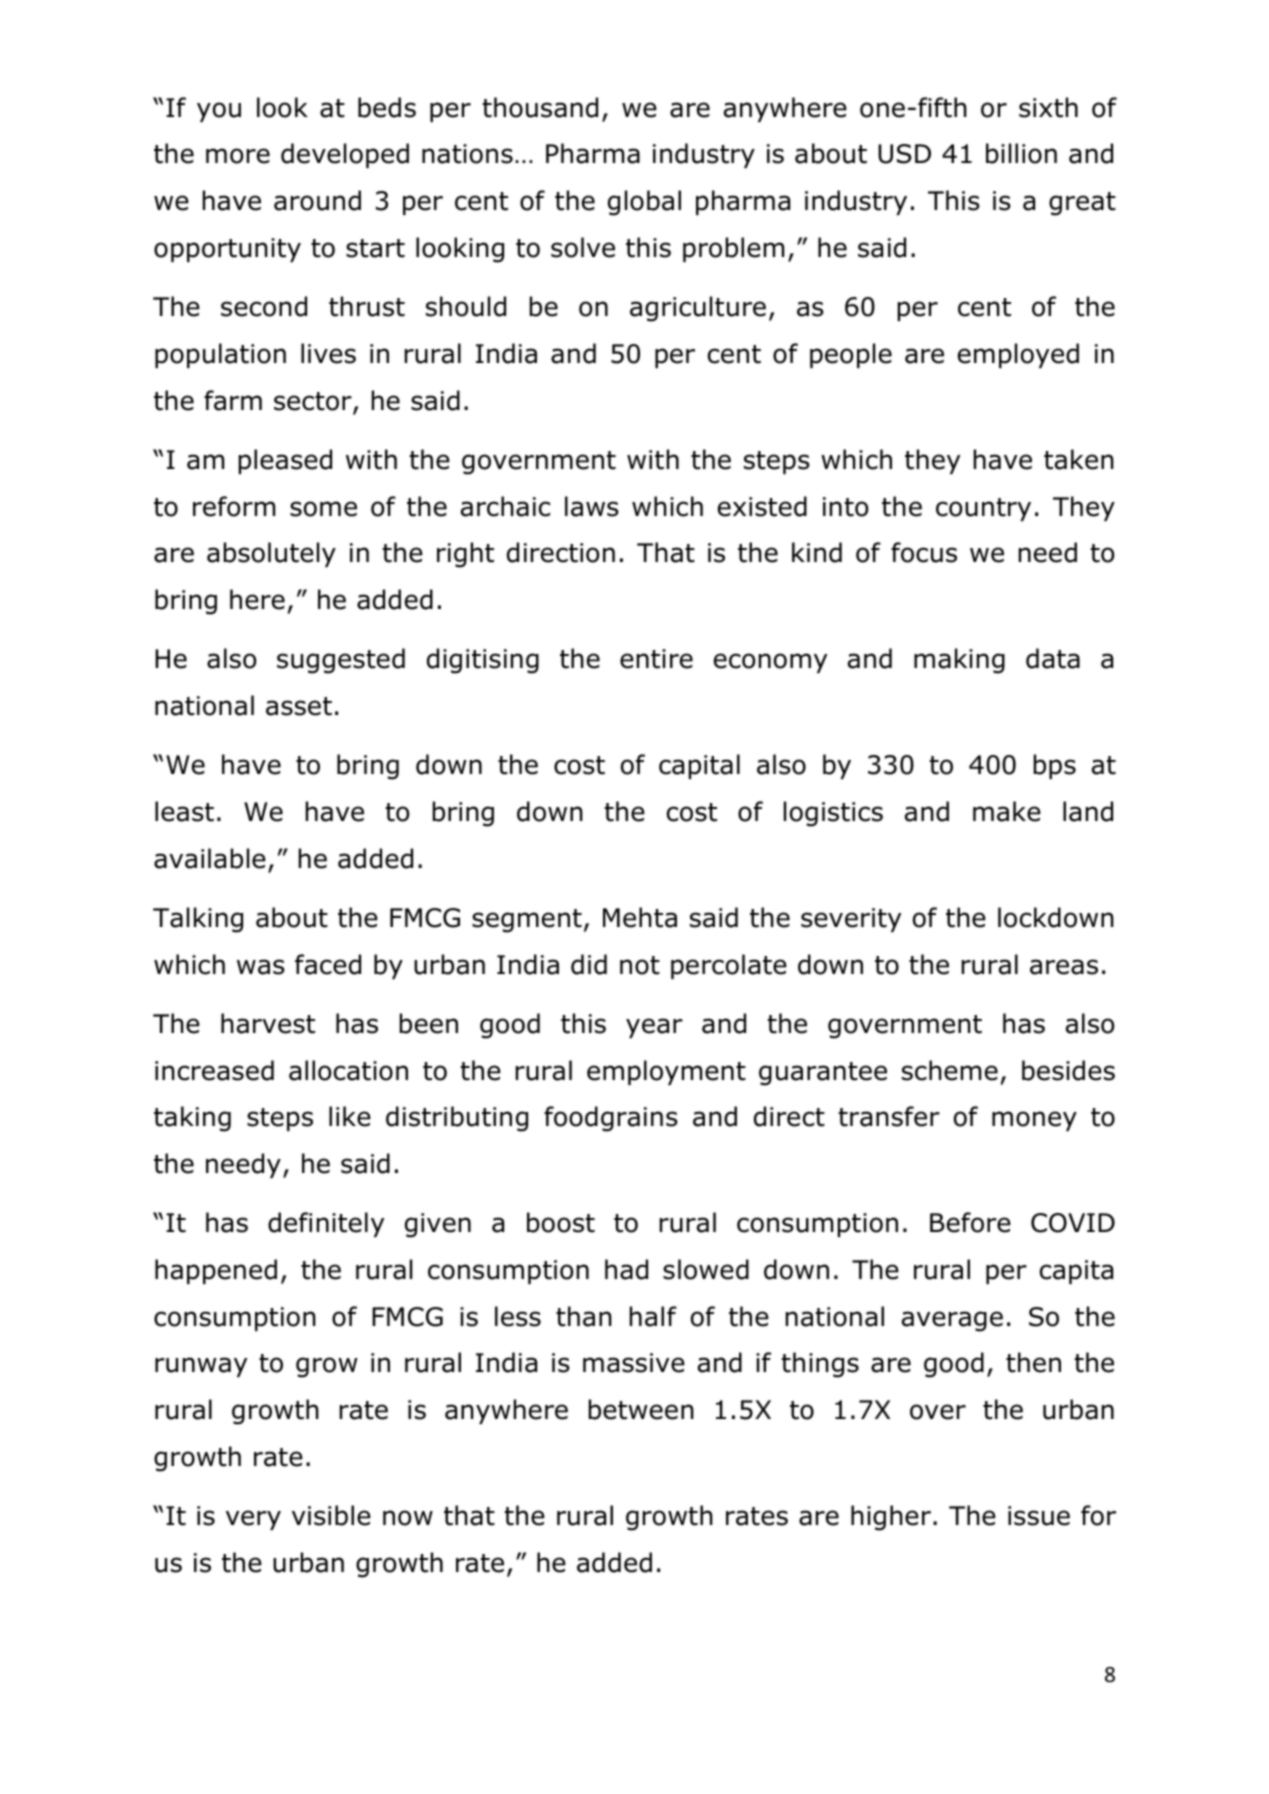 The image size is (1269, 1794). Describe the element at coordinates (345, 155) in the screenshot. I see `developed` at that location.
